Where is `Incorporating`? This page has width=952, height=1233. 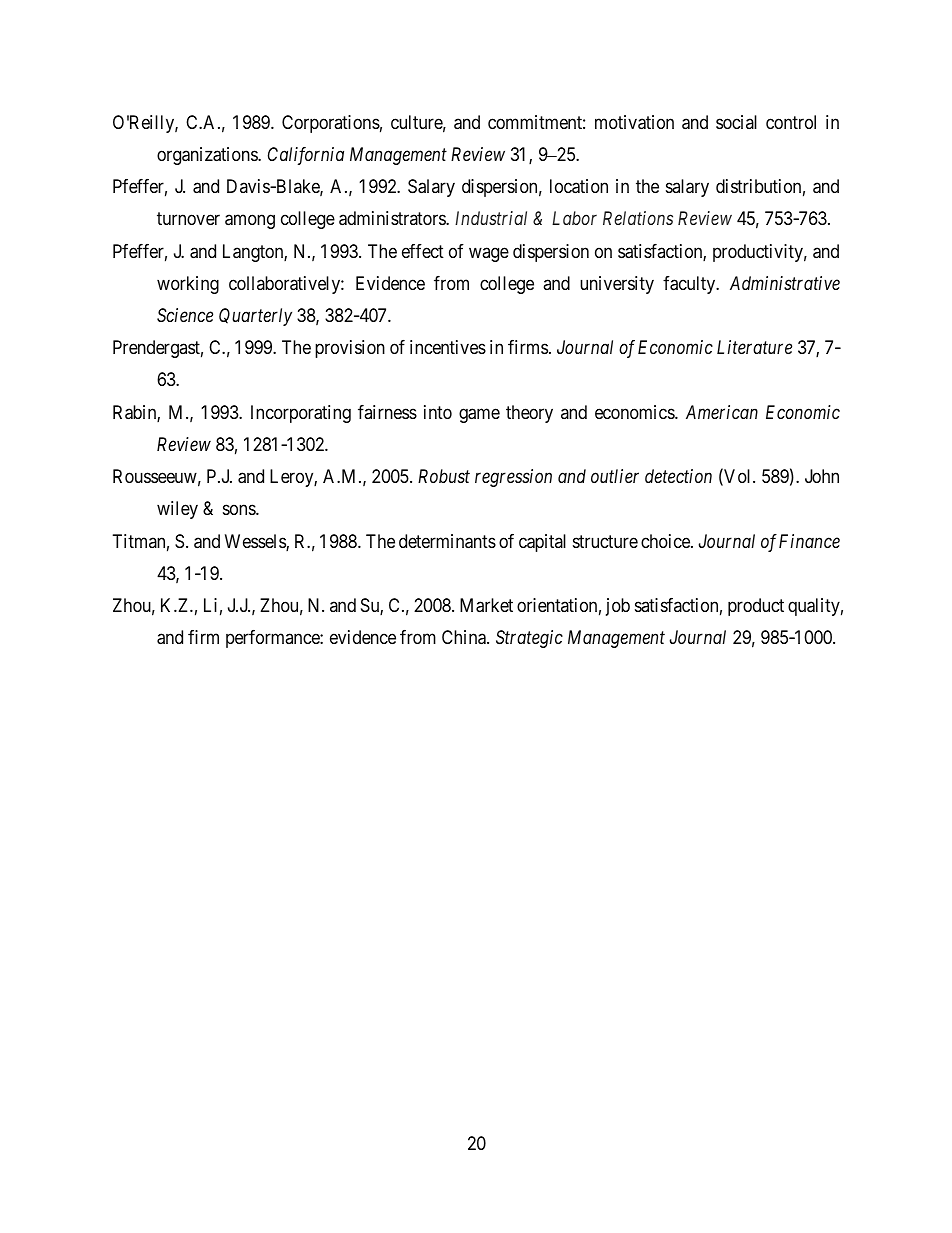 Incorporating is located at coordinates (301, 414).
